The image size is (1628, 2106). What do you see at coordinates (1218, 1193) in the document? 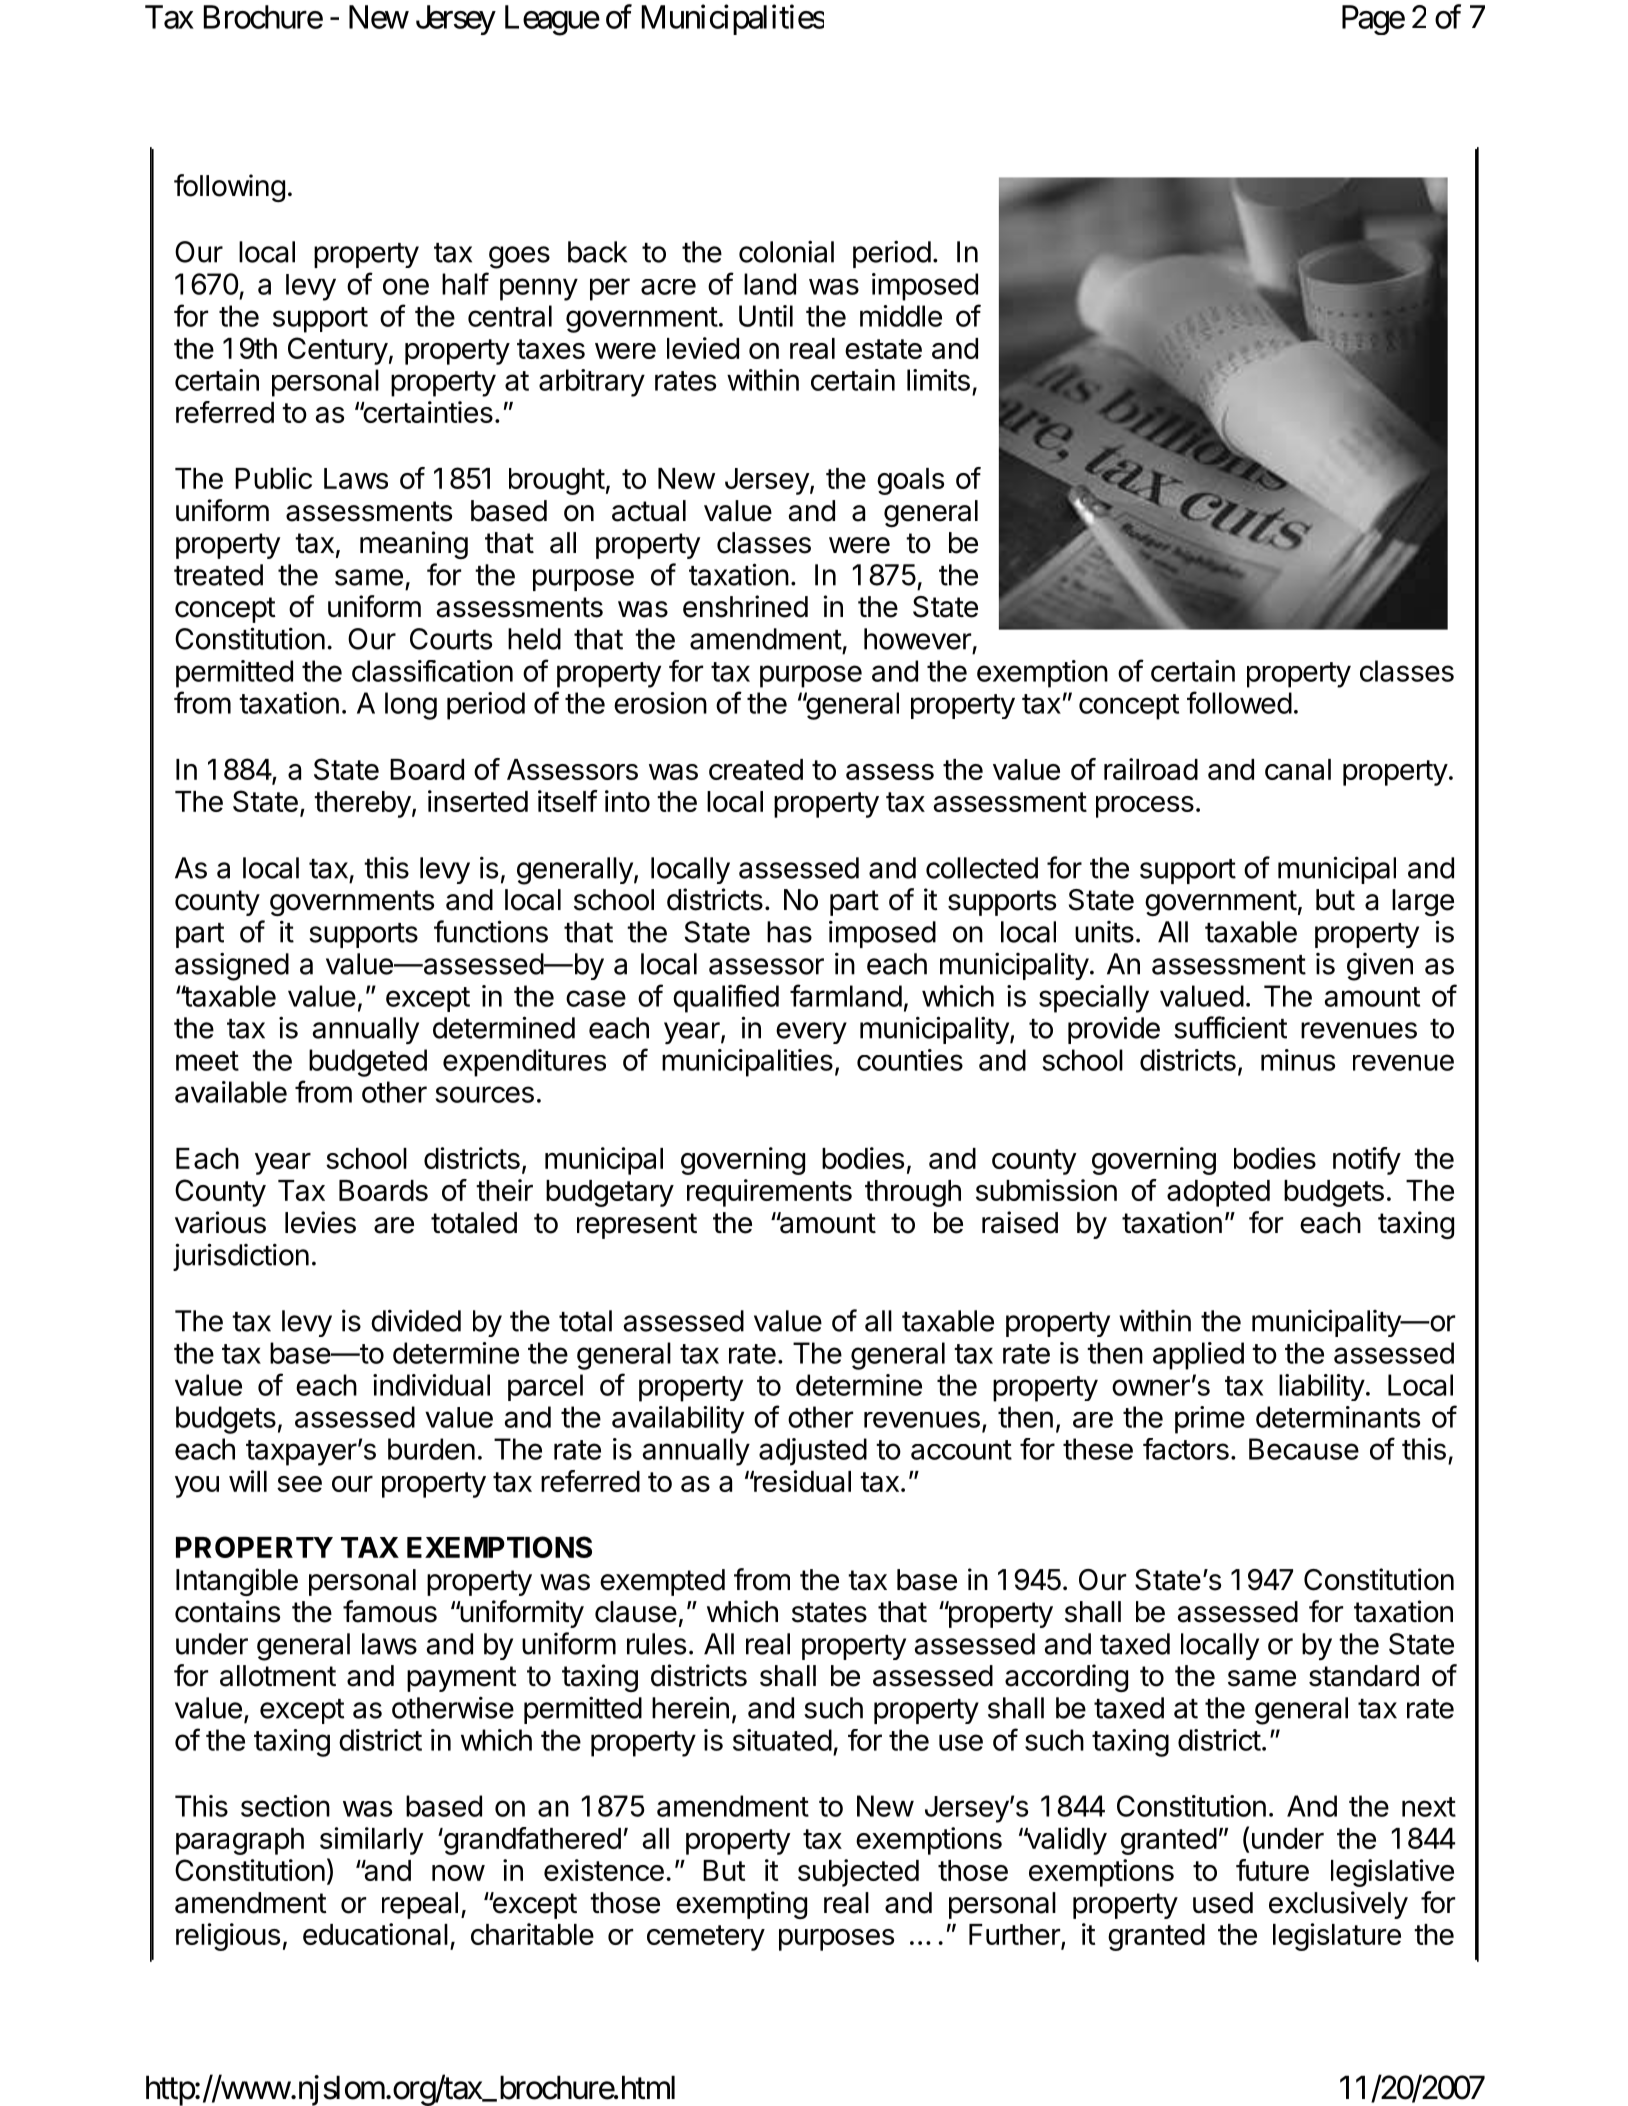
I see `adopted` at bounding box center [1218, 1193].
